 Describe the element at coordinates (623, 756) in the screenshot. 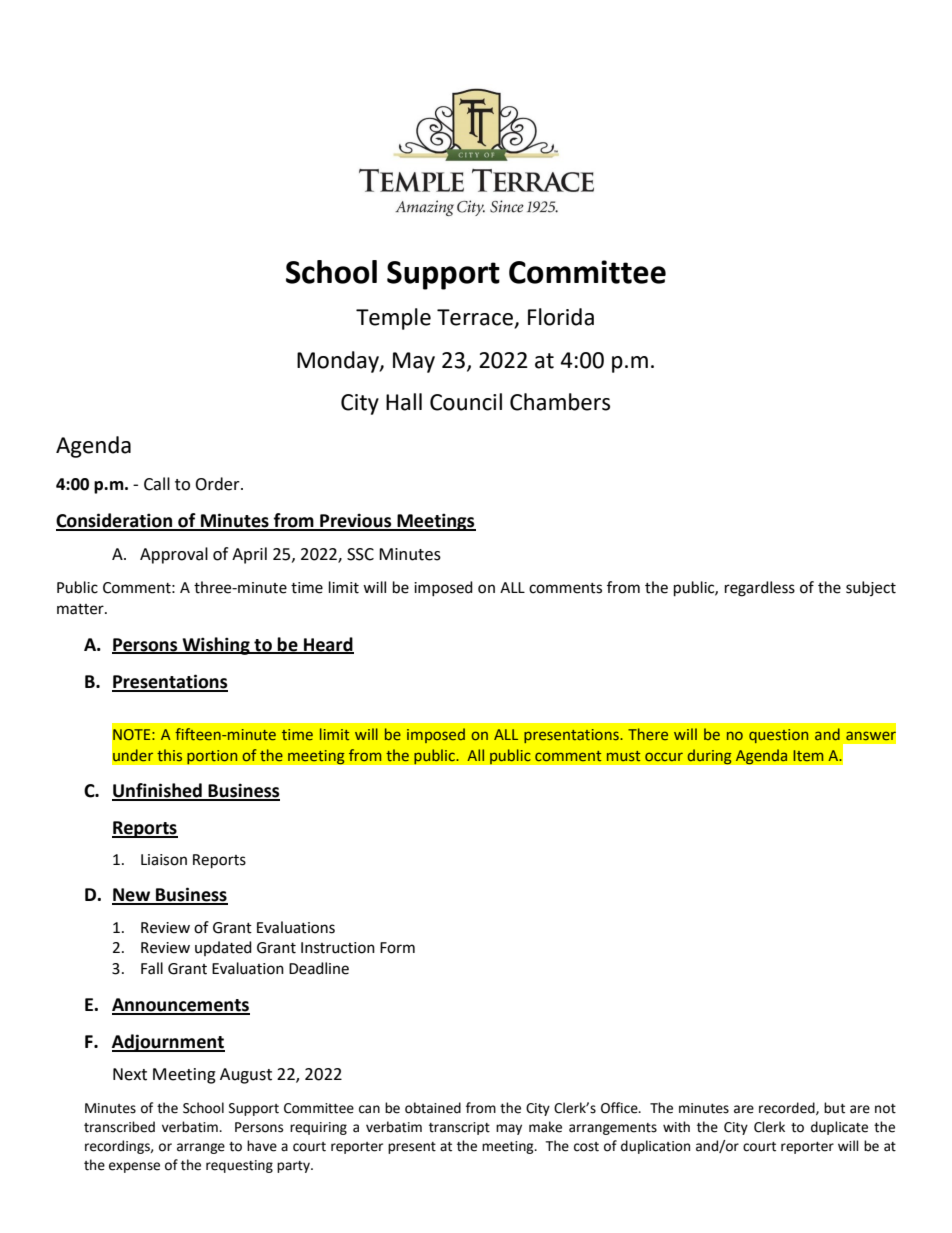

I see `must` at that location.
